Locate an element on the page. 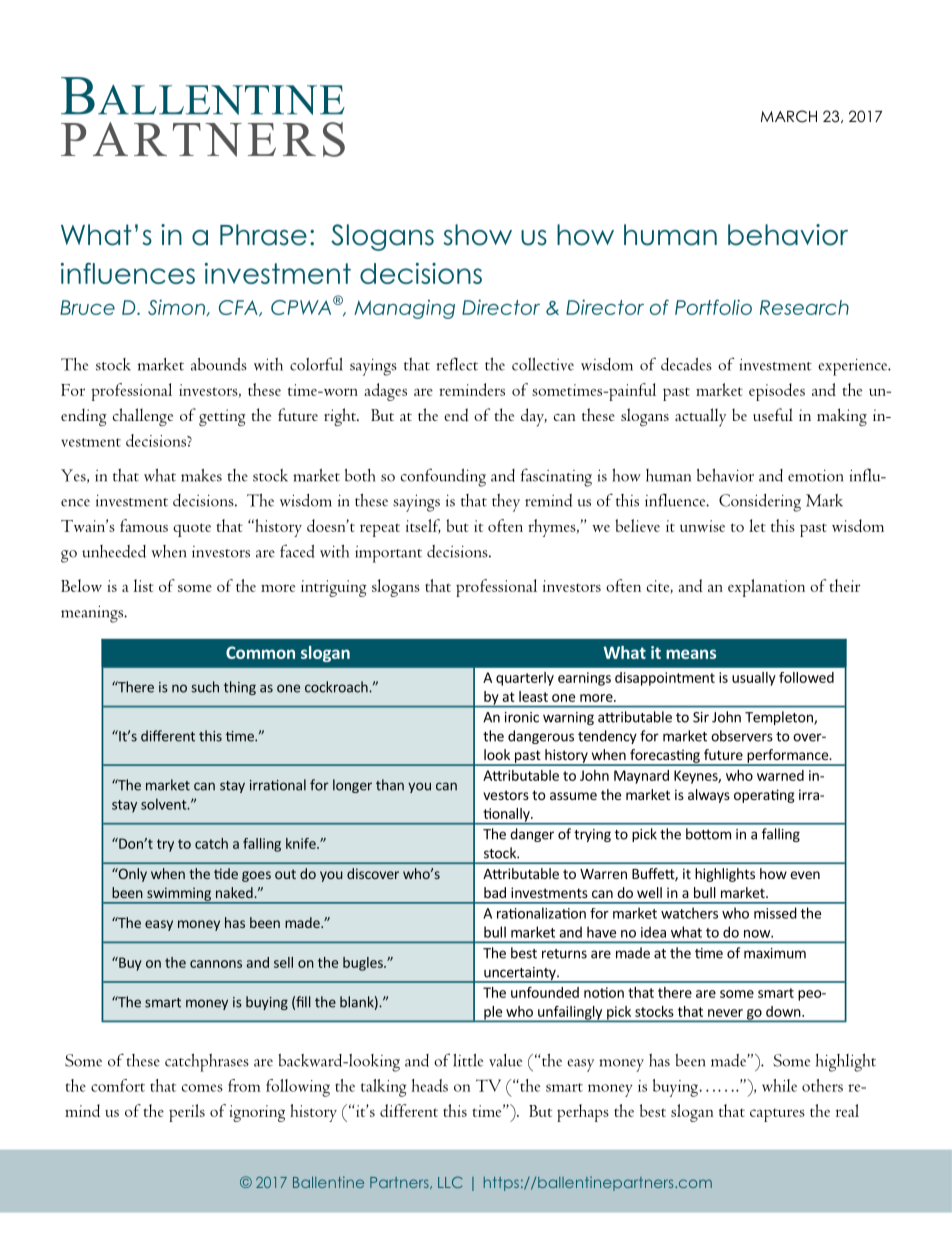  show is located at coordinates (478, 235).
